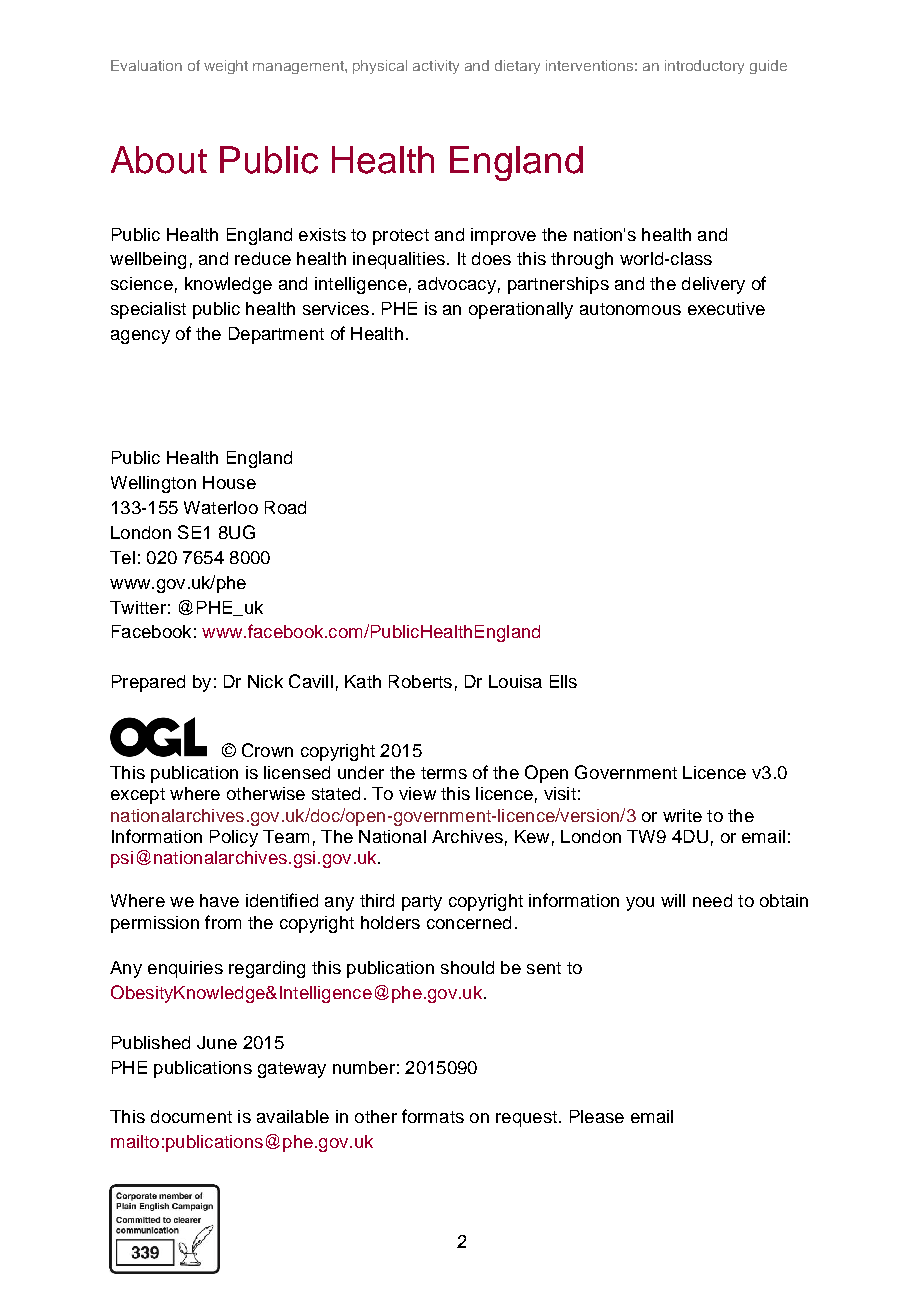 This image has height=1308, width=924. Describe the element at coordinates (138, 607) in the image. I see `Twitter` at that location.
